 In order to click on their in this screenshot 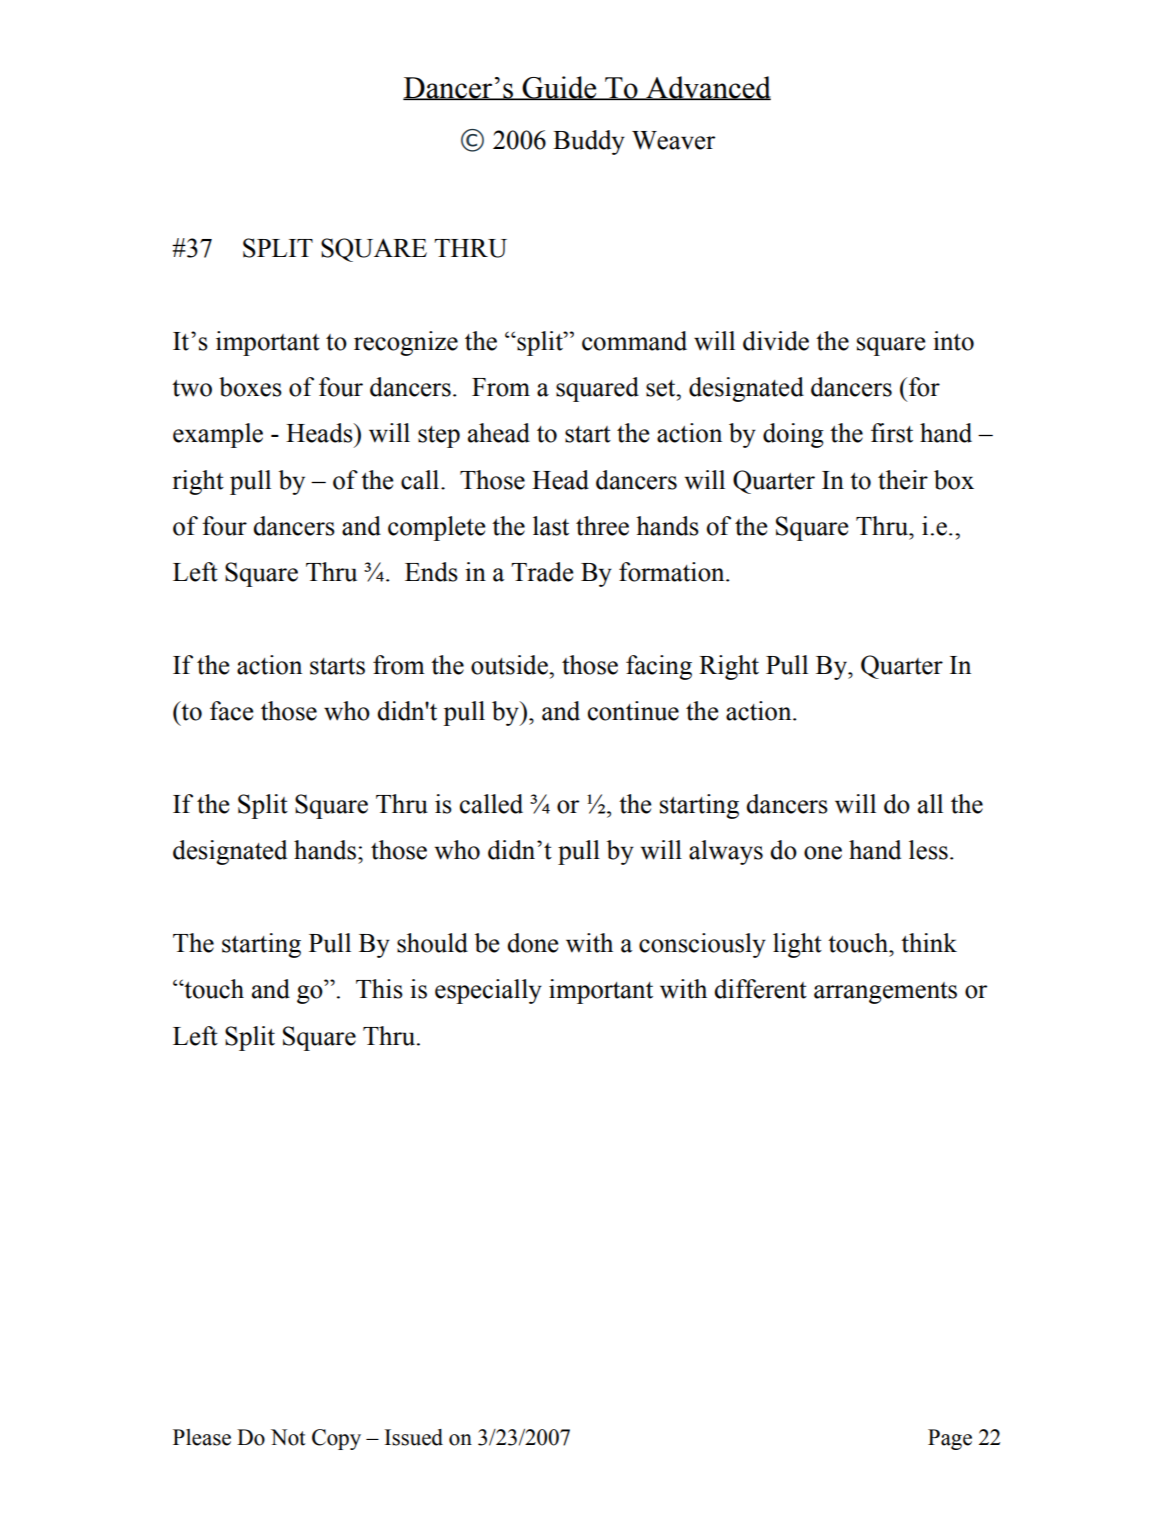, I will do `click(903, 480)`.
